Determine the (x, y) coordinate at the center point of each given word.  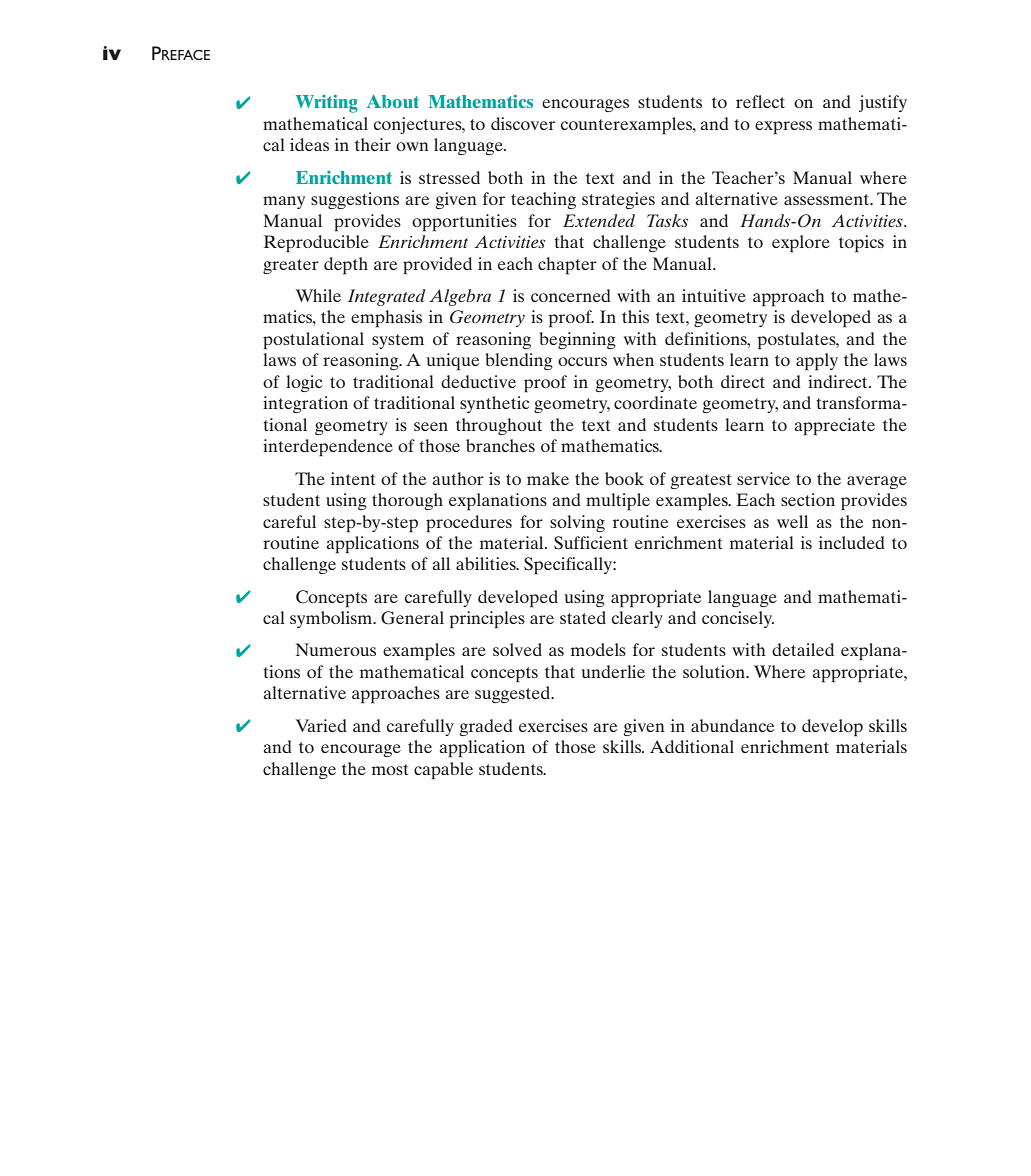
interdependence (328, 448)
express (783, 128)
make (548, 478)
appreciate (834, 427)
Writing (327, 104)
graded (486, 727)
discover (523, 123)
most (390, 769)
